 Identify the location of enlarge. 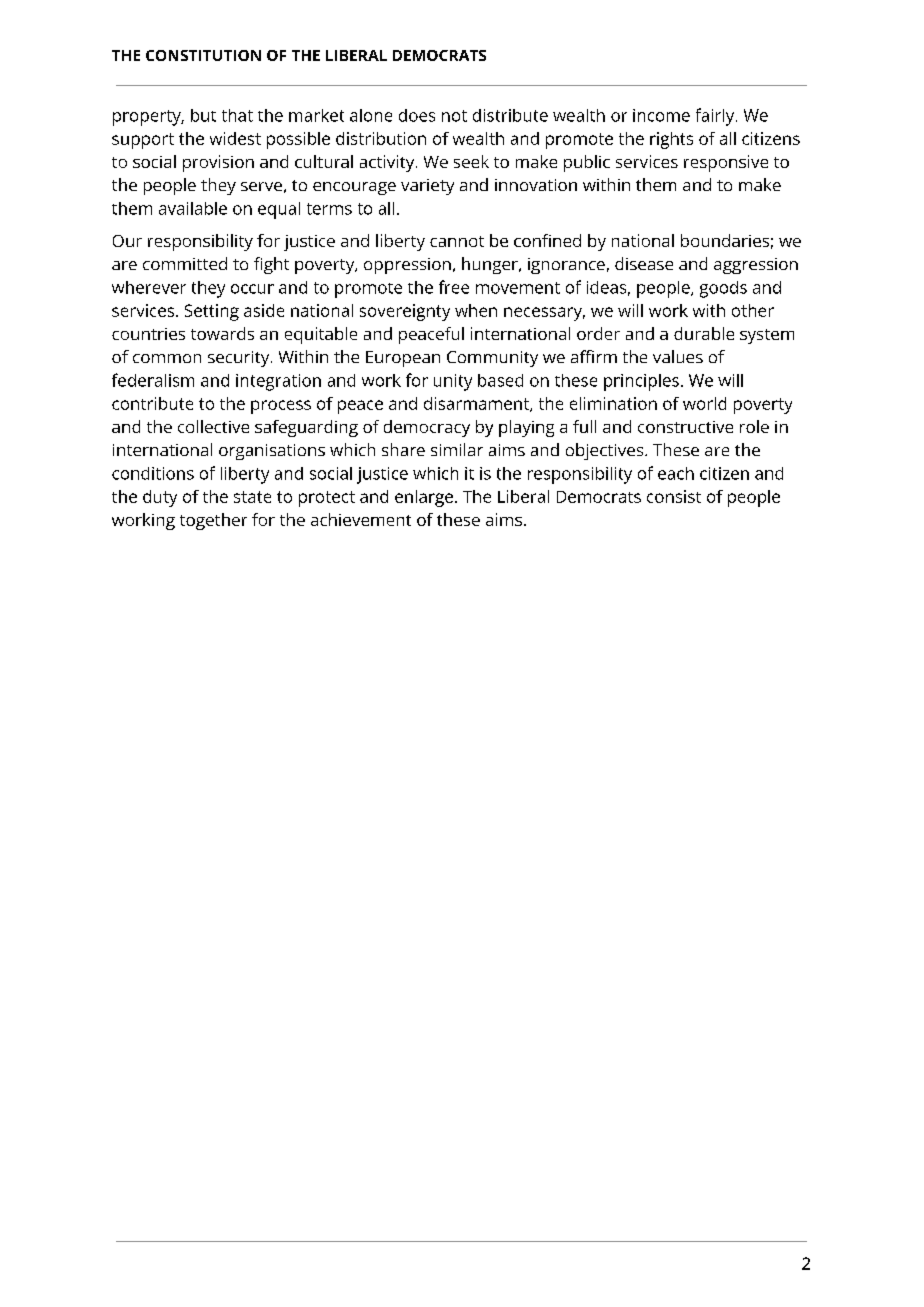
(424, 498).
